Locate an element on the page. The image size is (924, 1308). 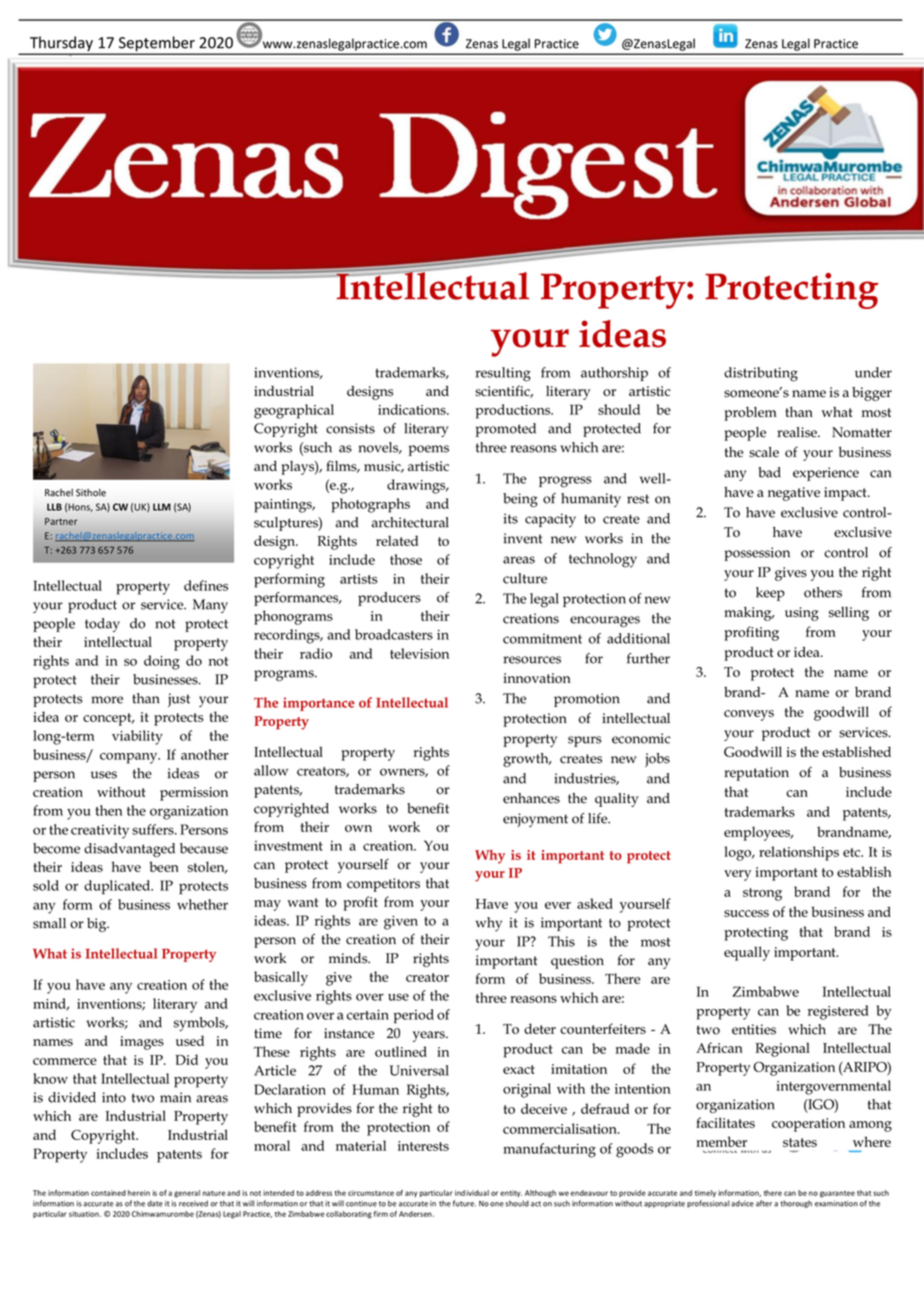
scale is located at coordinates (764, 452).
